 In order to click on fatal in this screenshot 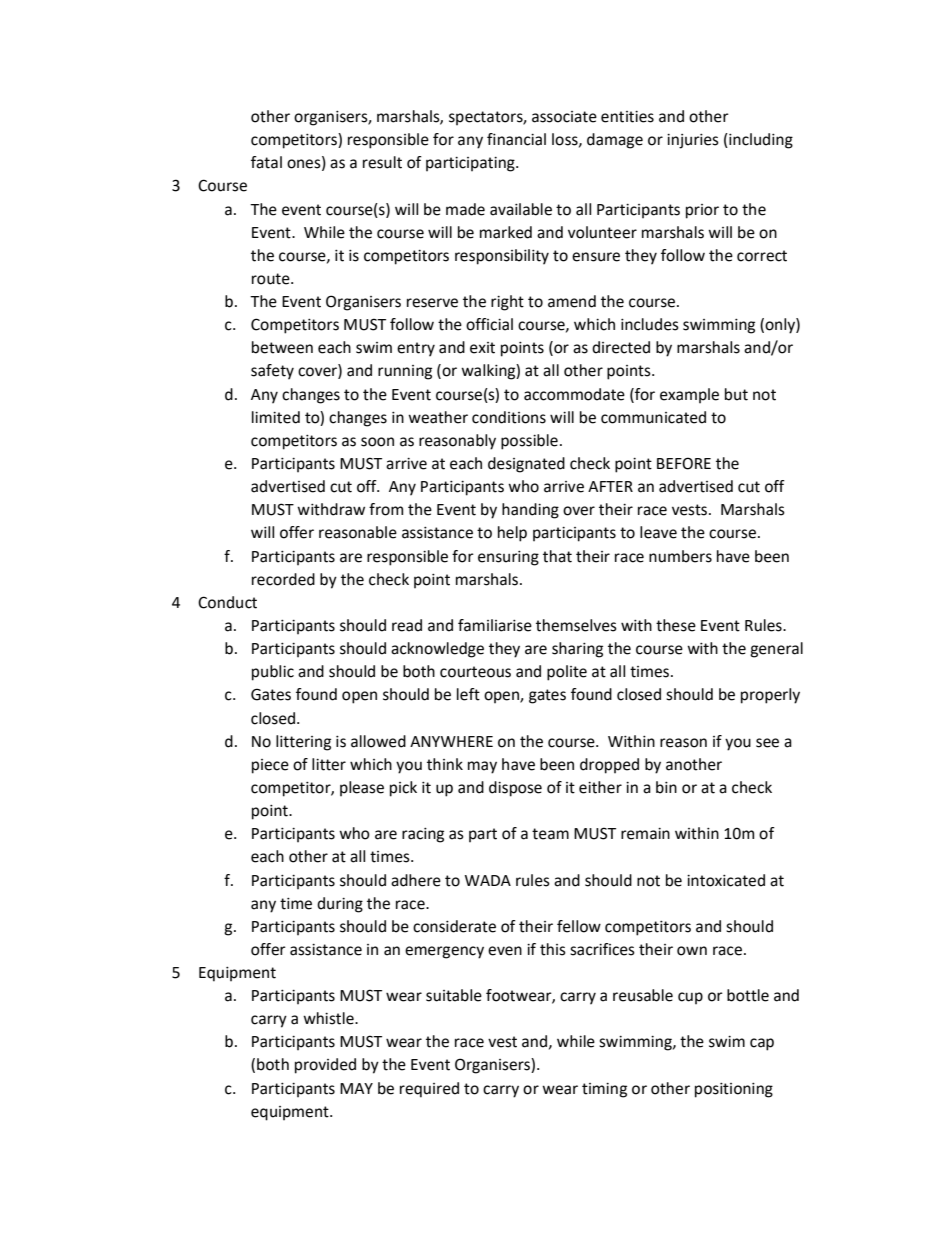, I will do `click(266, 162)`.
